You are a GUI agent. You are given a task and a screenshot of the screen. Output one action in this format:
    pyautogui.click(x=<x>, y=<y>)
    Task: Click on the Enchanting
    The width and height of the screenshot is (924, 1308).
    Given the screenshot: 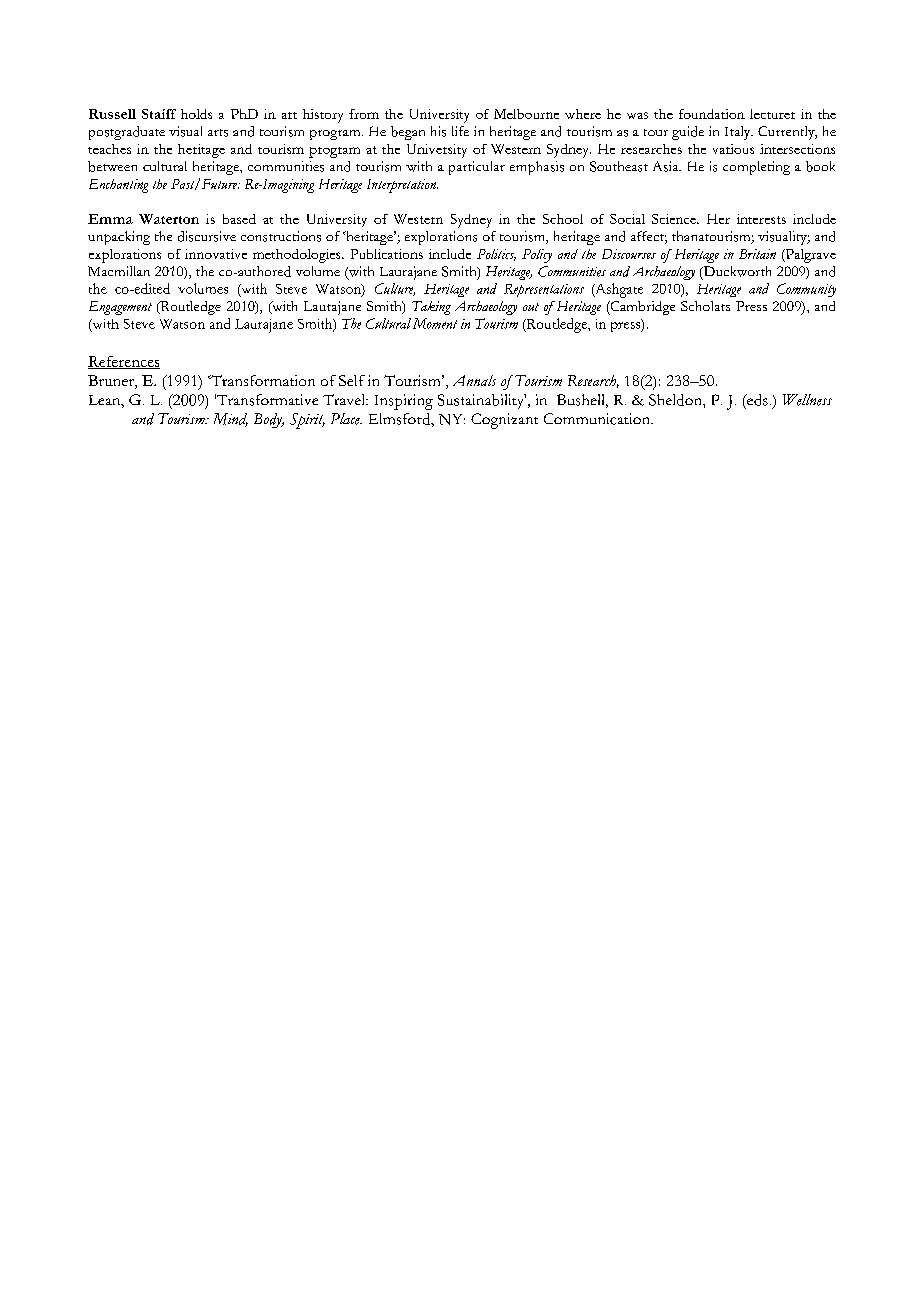 What is the action you would take?
    pyautogui.click(x=118, y=186)
